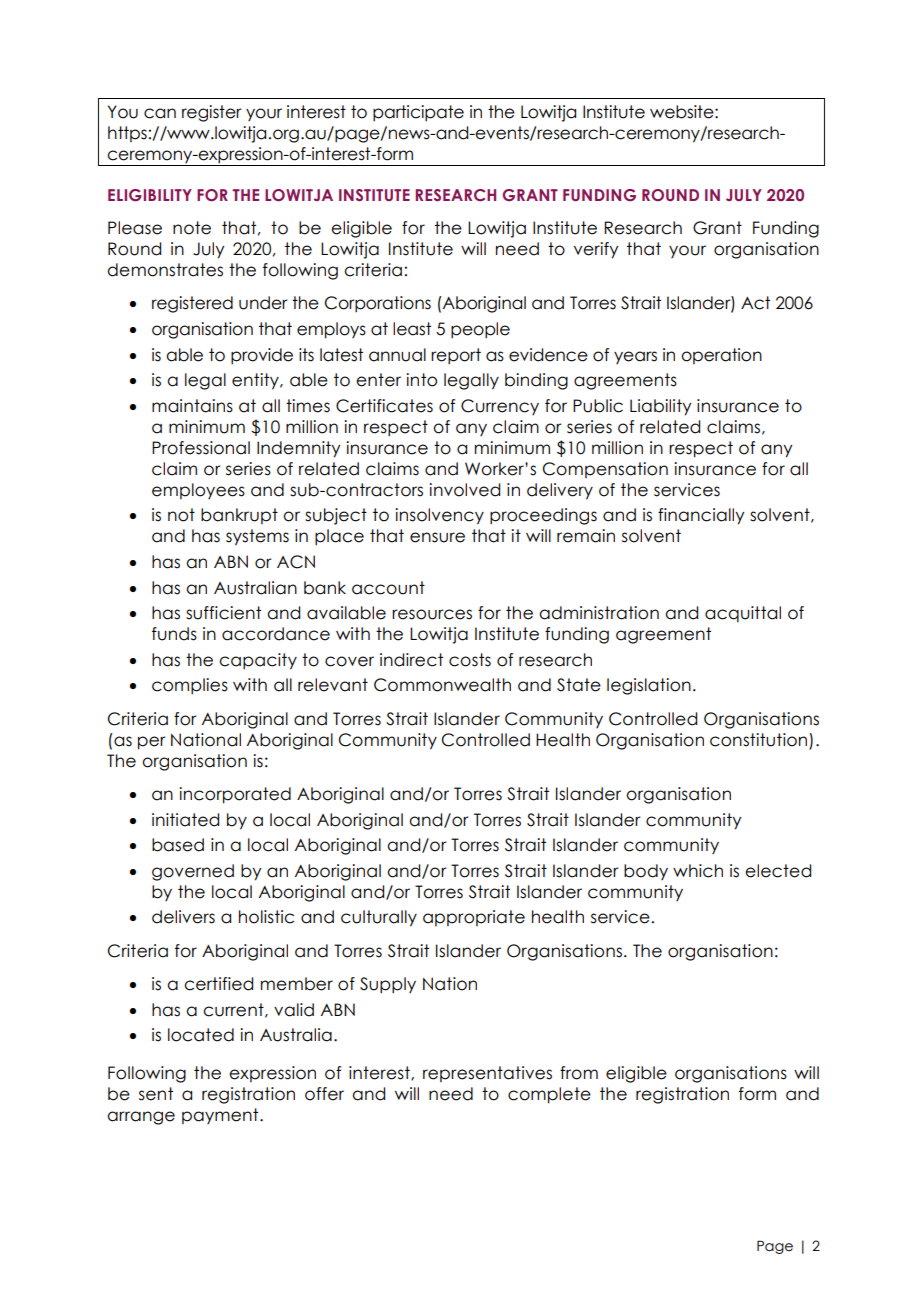 Image resolution: width=924 pixels, height=1308 pixels. What do you see at coordinates (201, 448) in the page?
I see `Professional` at bounding box center [201, 448].
